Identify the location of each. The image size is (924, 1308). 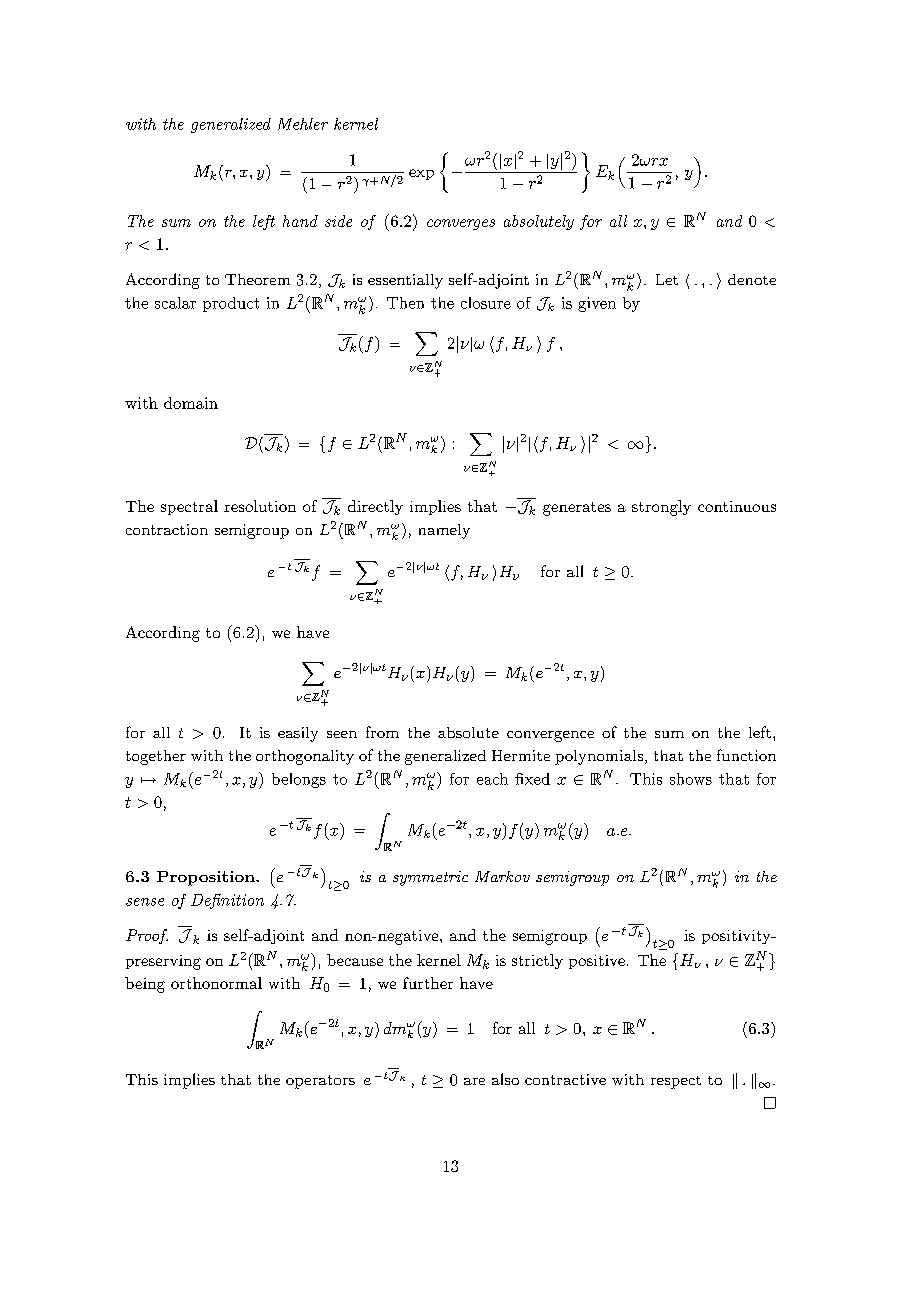
(492, 779).
